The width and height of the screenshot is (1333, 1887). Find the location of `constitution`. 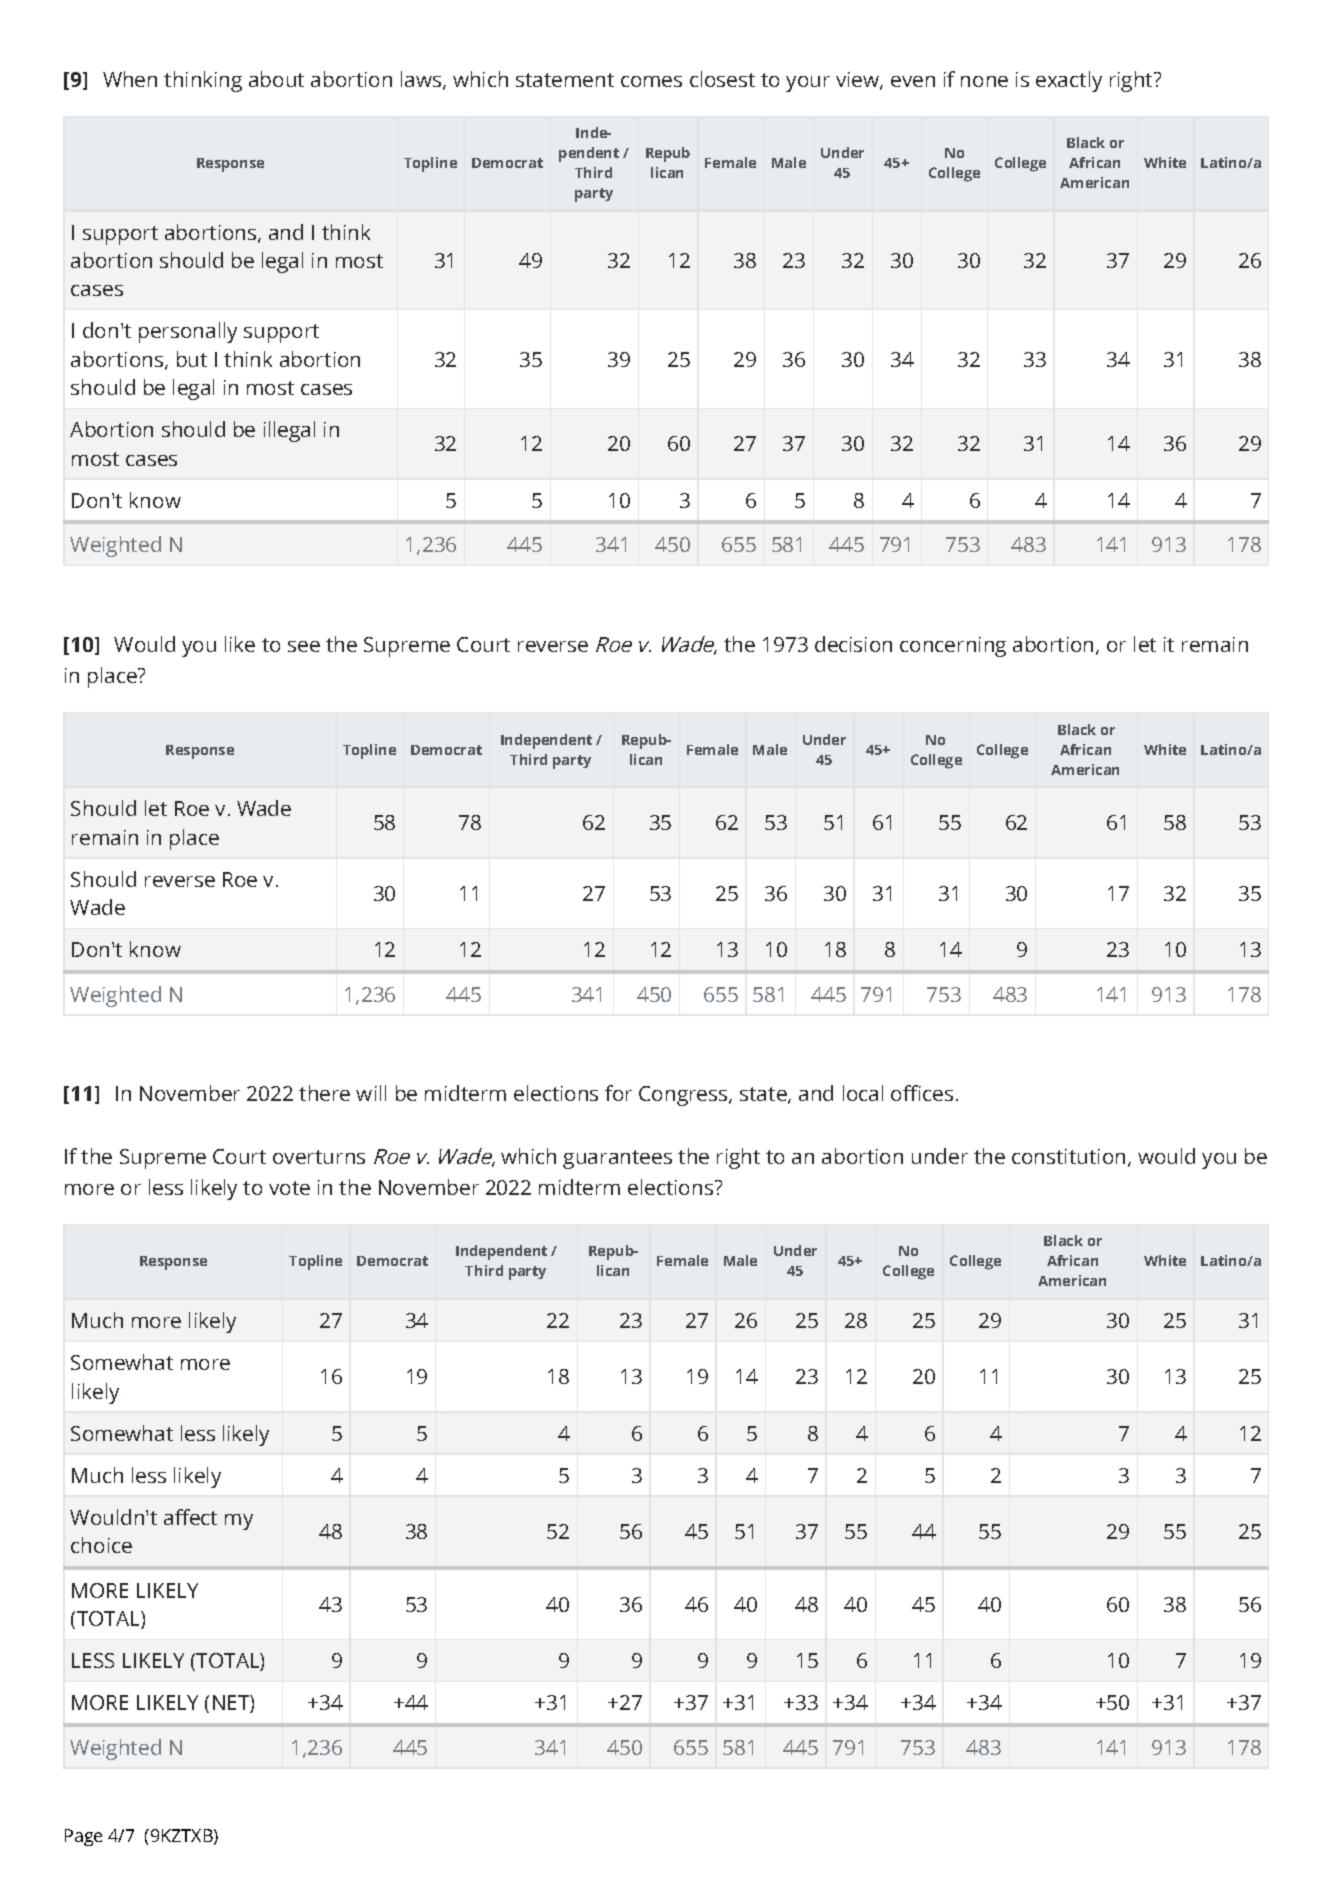

constitution is located at coordinates (1068, 1156).
